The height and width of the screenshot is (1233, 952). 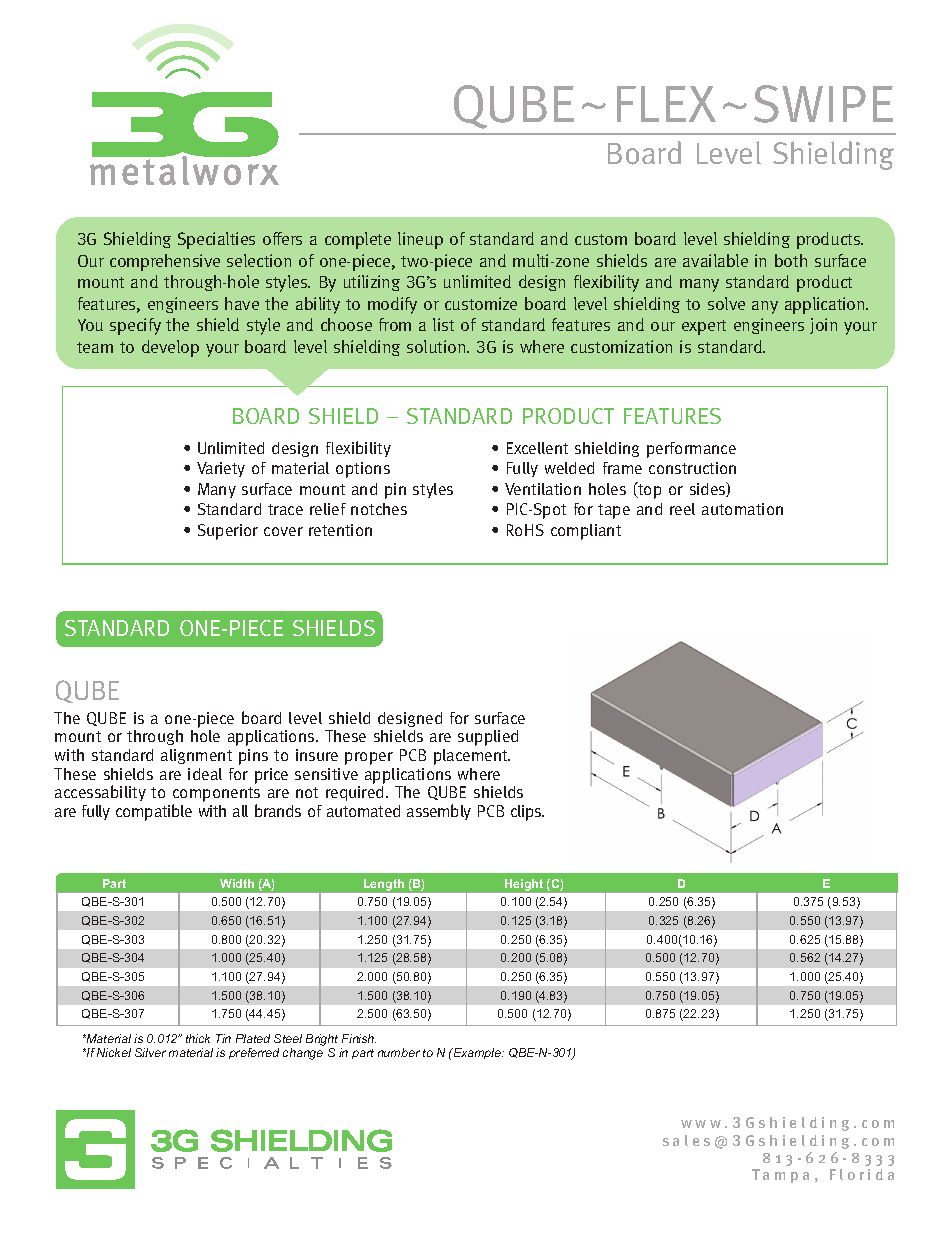 I want to click on alignment, so click(x=196, y=756).
